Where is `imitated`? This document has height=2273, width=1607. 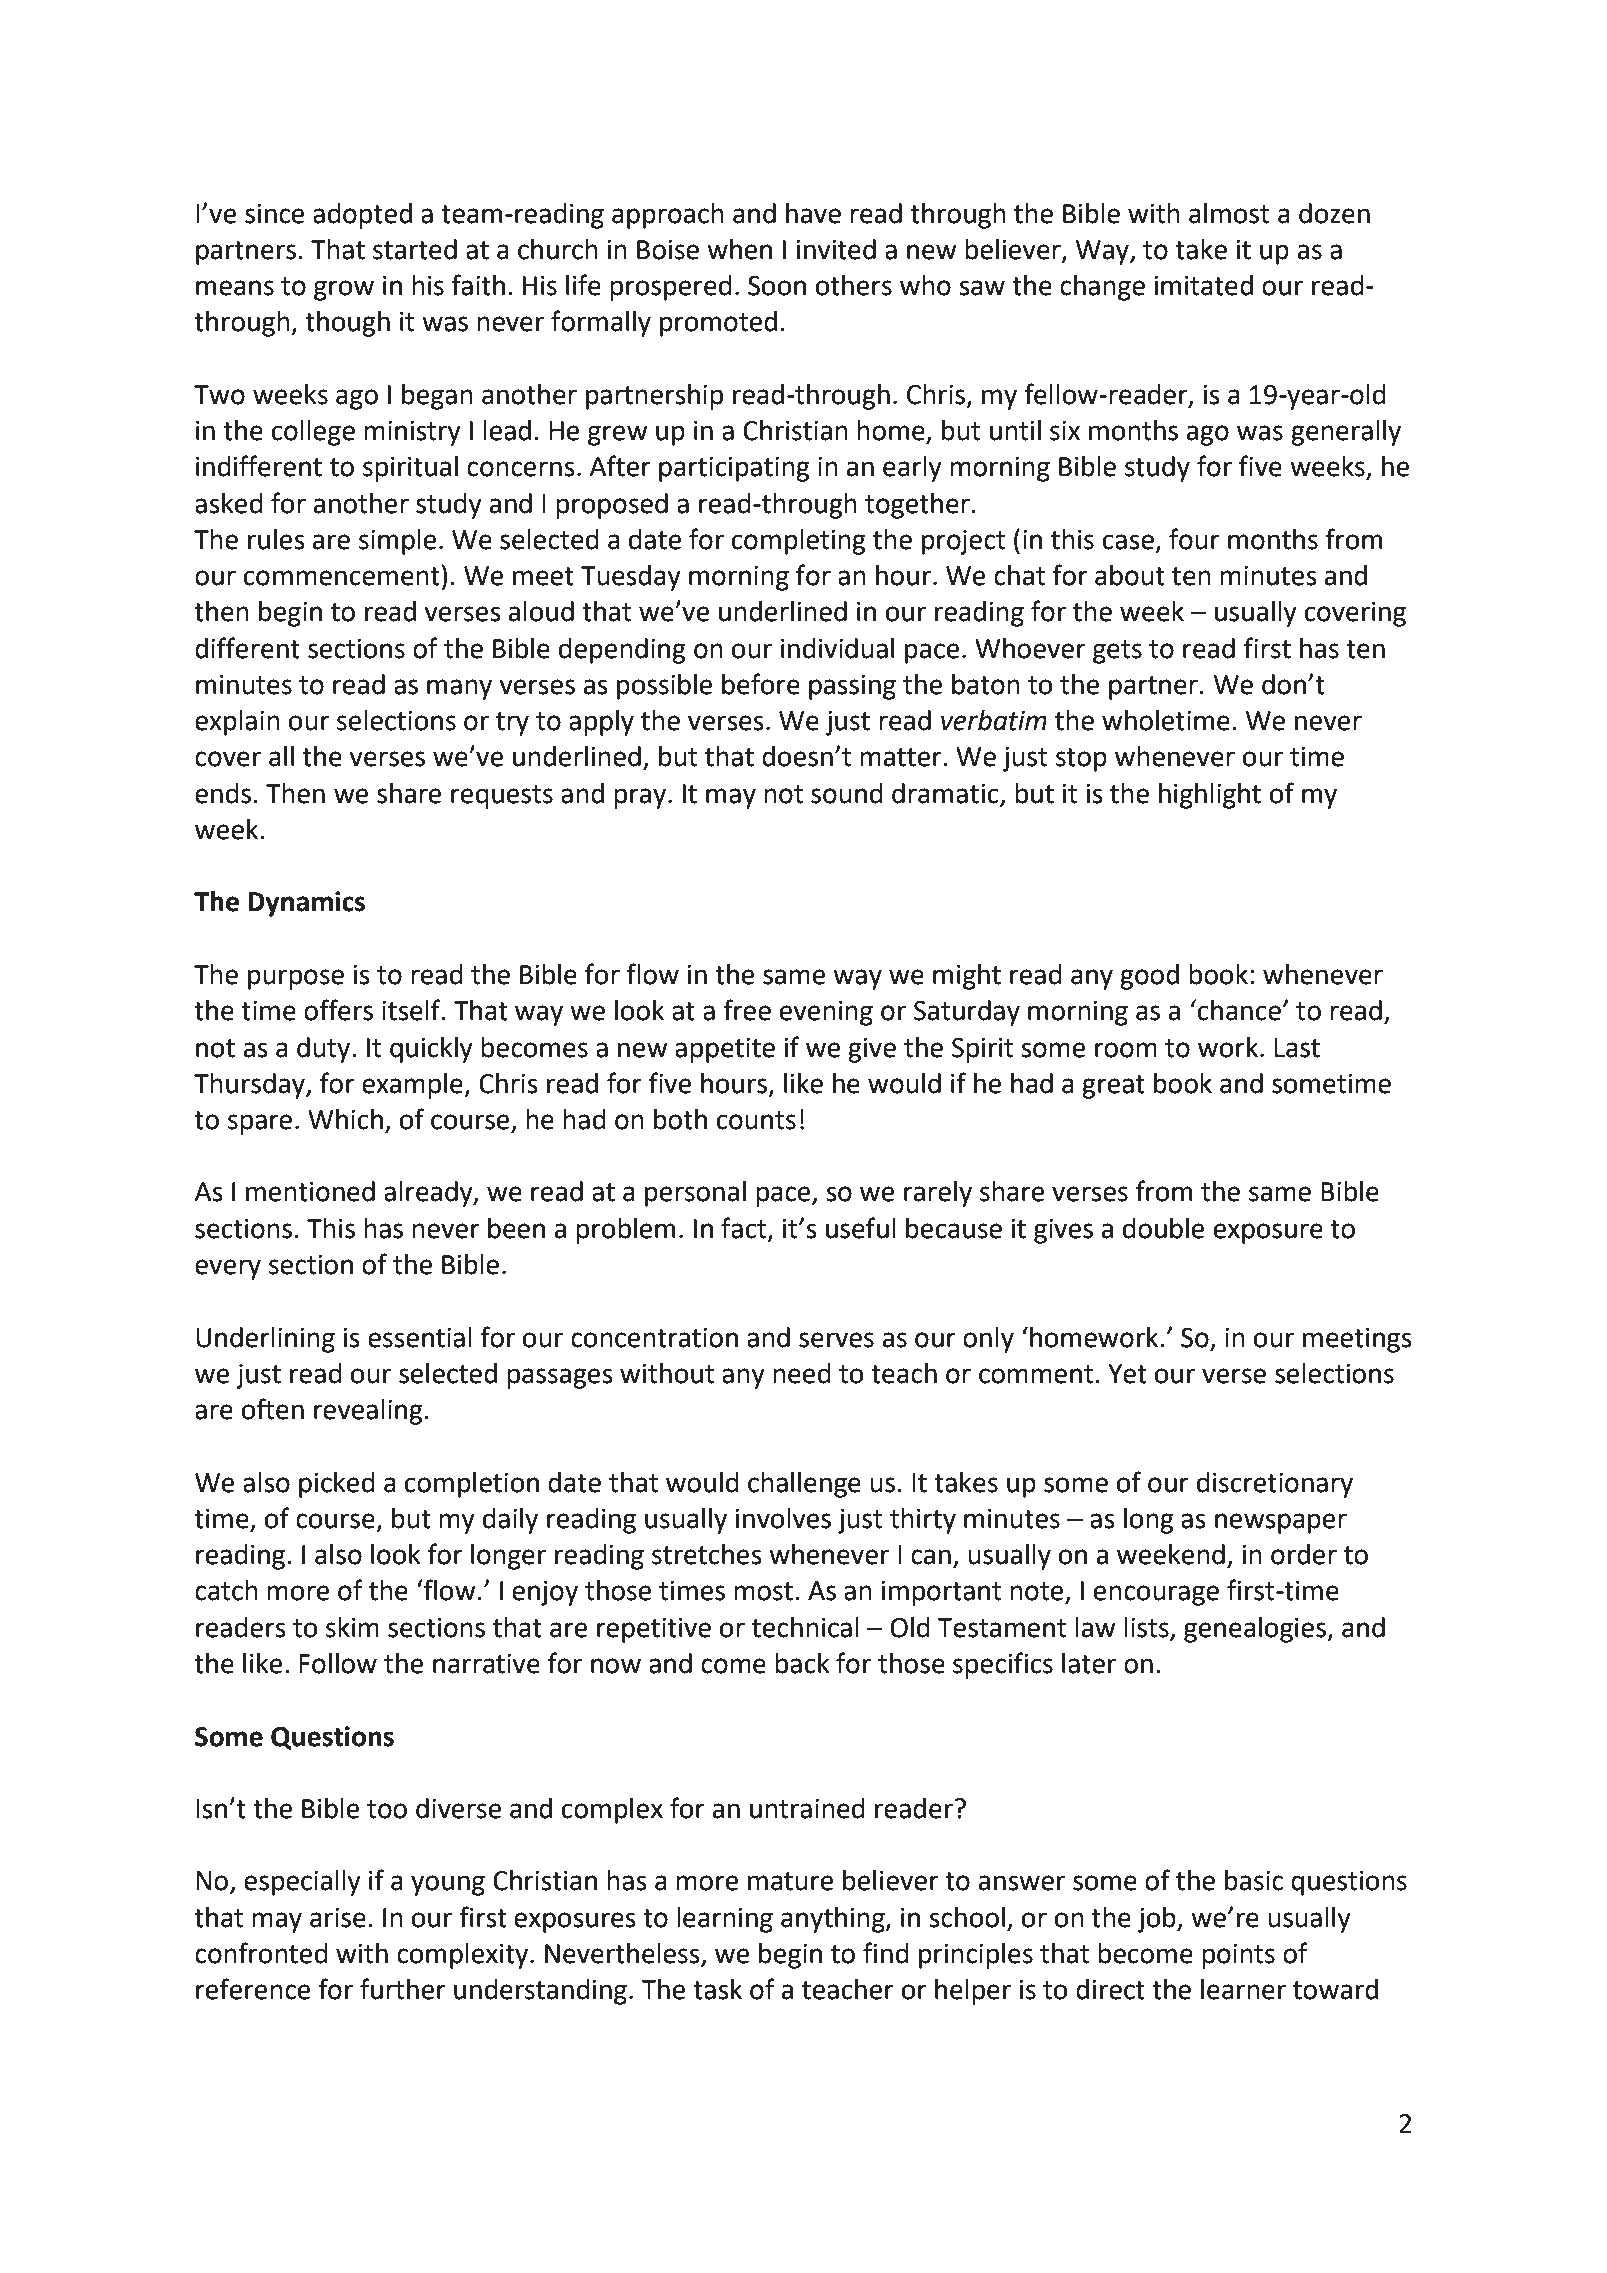
imitated is located at coordinates (1204, 285).
